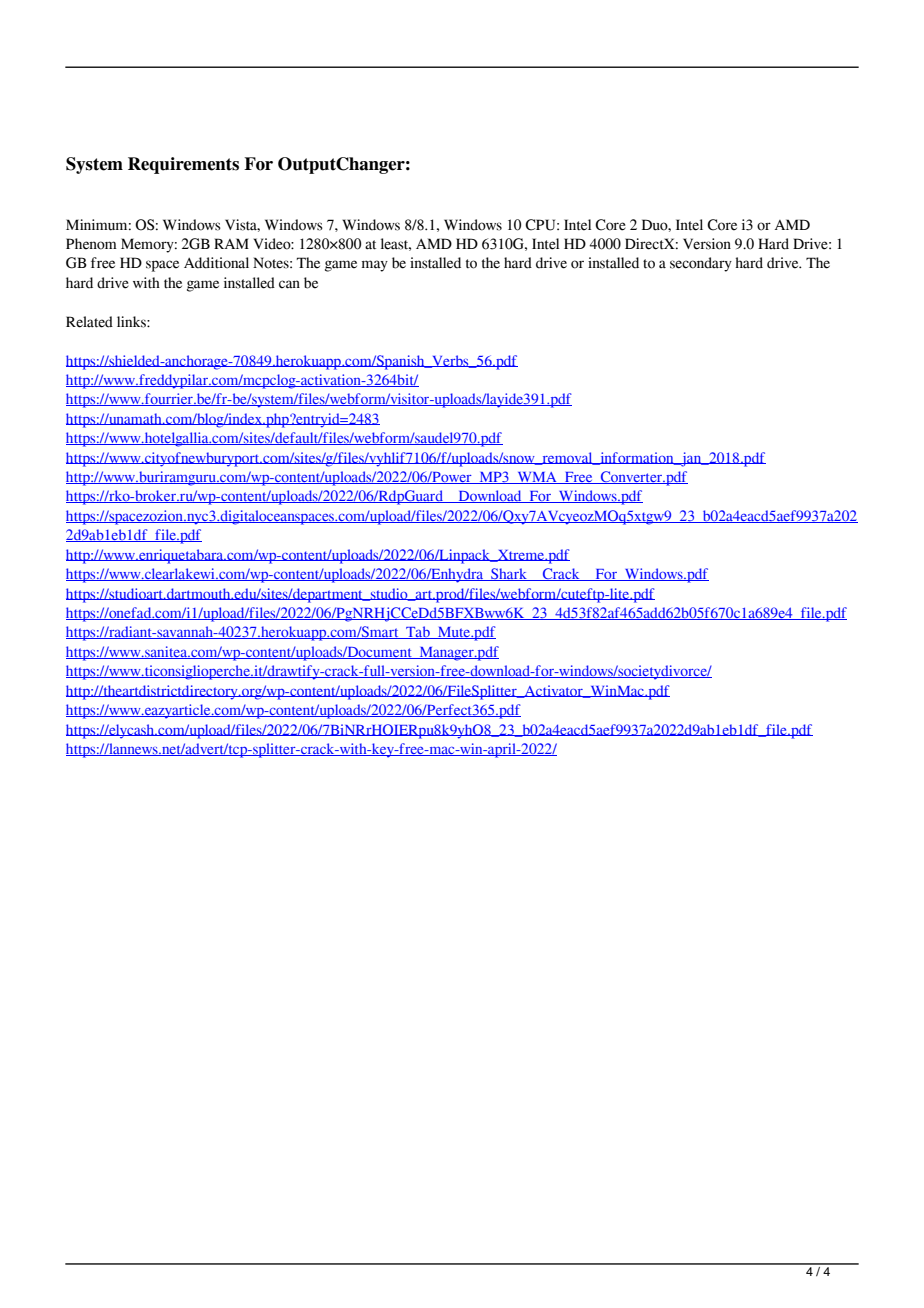 The height and width of the document is (1308, 924). Describe the element at coordinates (701, 264) in the document. I see `secondary` at that location.
